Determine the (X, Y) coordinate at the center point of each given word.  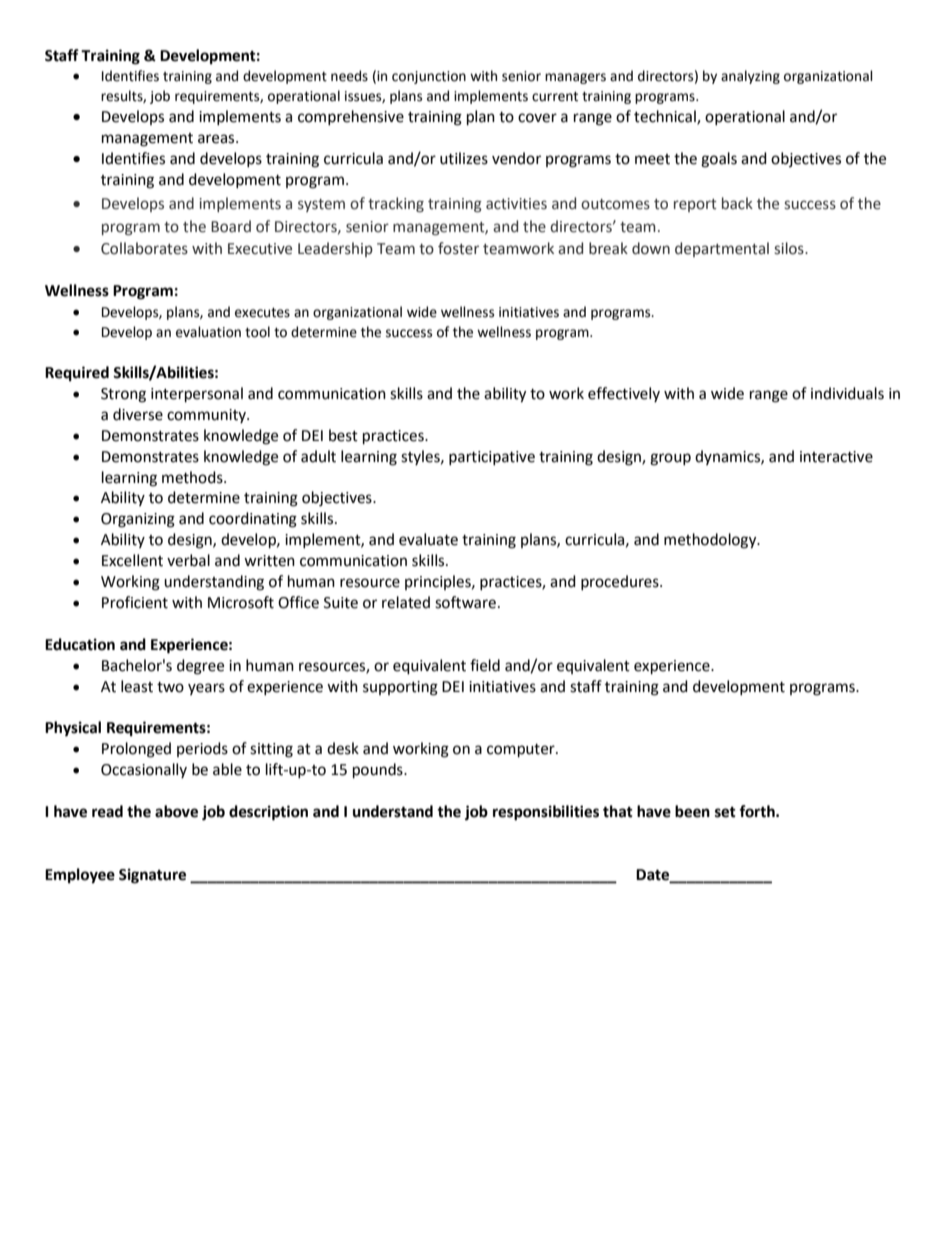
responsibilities (546, 813)
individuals (847, 393)
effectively (624, 394)
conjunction (429, 77)
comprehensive (351, 117)
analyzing (750, 77)
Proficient (135, 602)
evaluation (208, 332)
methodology (711, 541)
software (465, 602)
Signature (152, 876)
